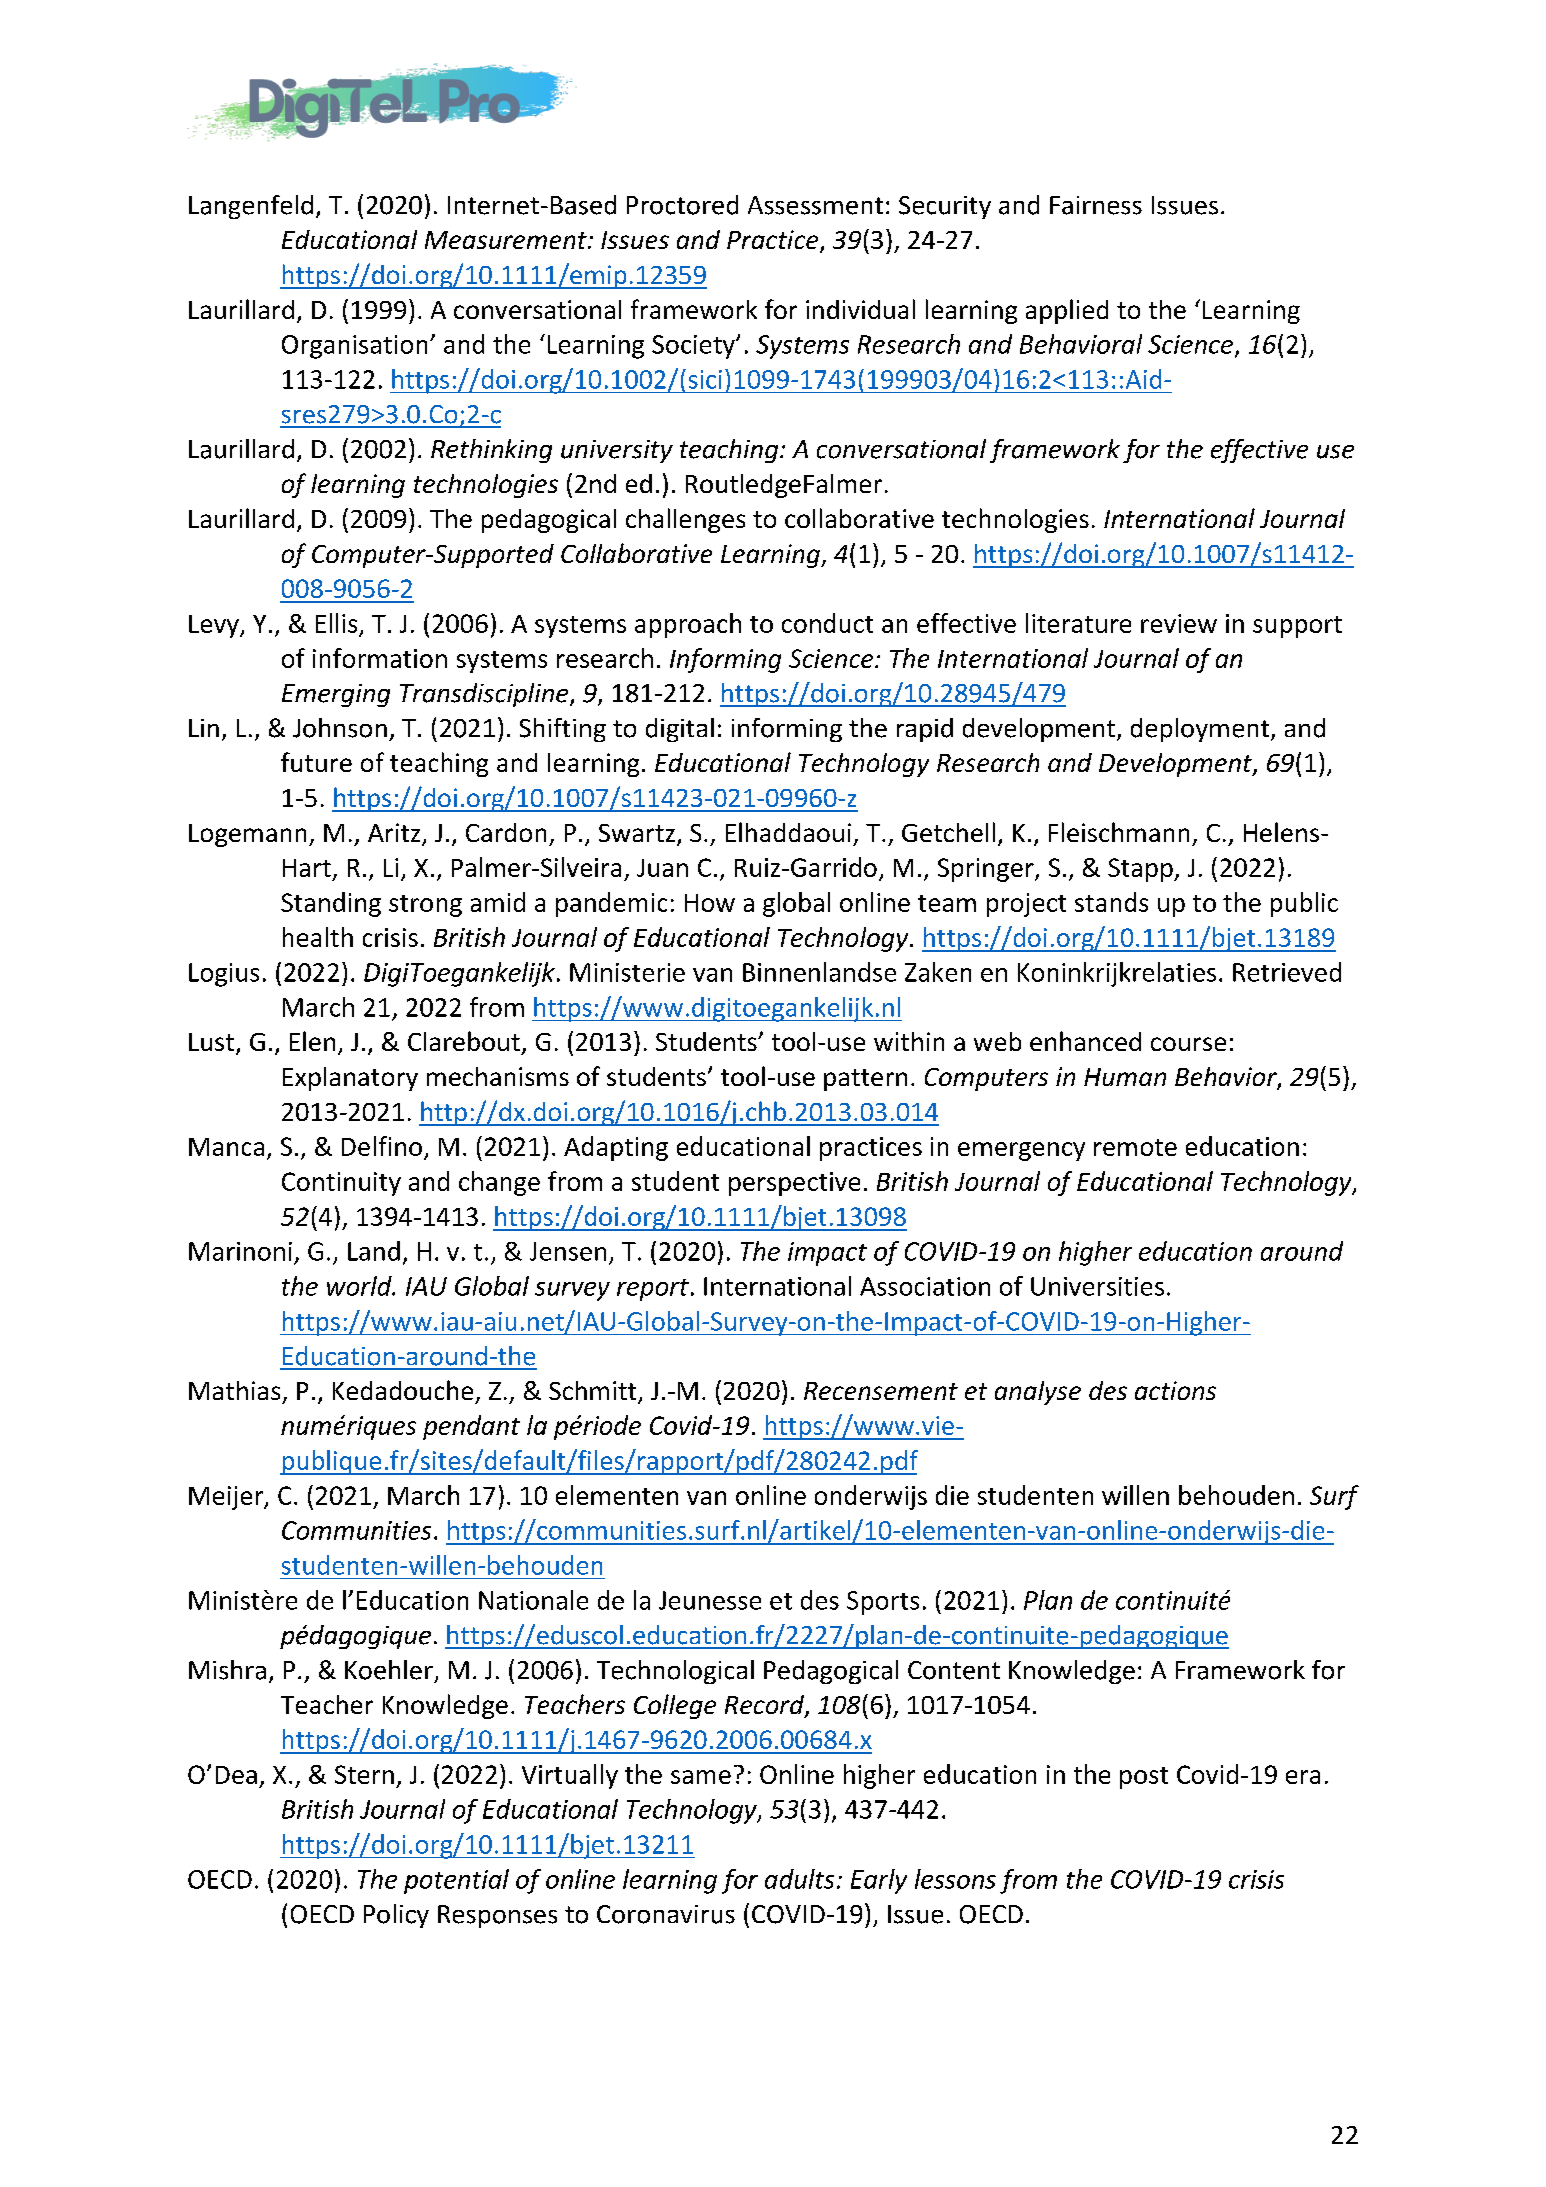 This screenshot has height=2187, width=1546. What do you see at coordinates (331, 904) in the screenshot?
I see `Standing` at bounding box center [331, 904].
